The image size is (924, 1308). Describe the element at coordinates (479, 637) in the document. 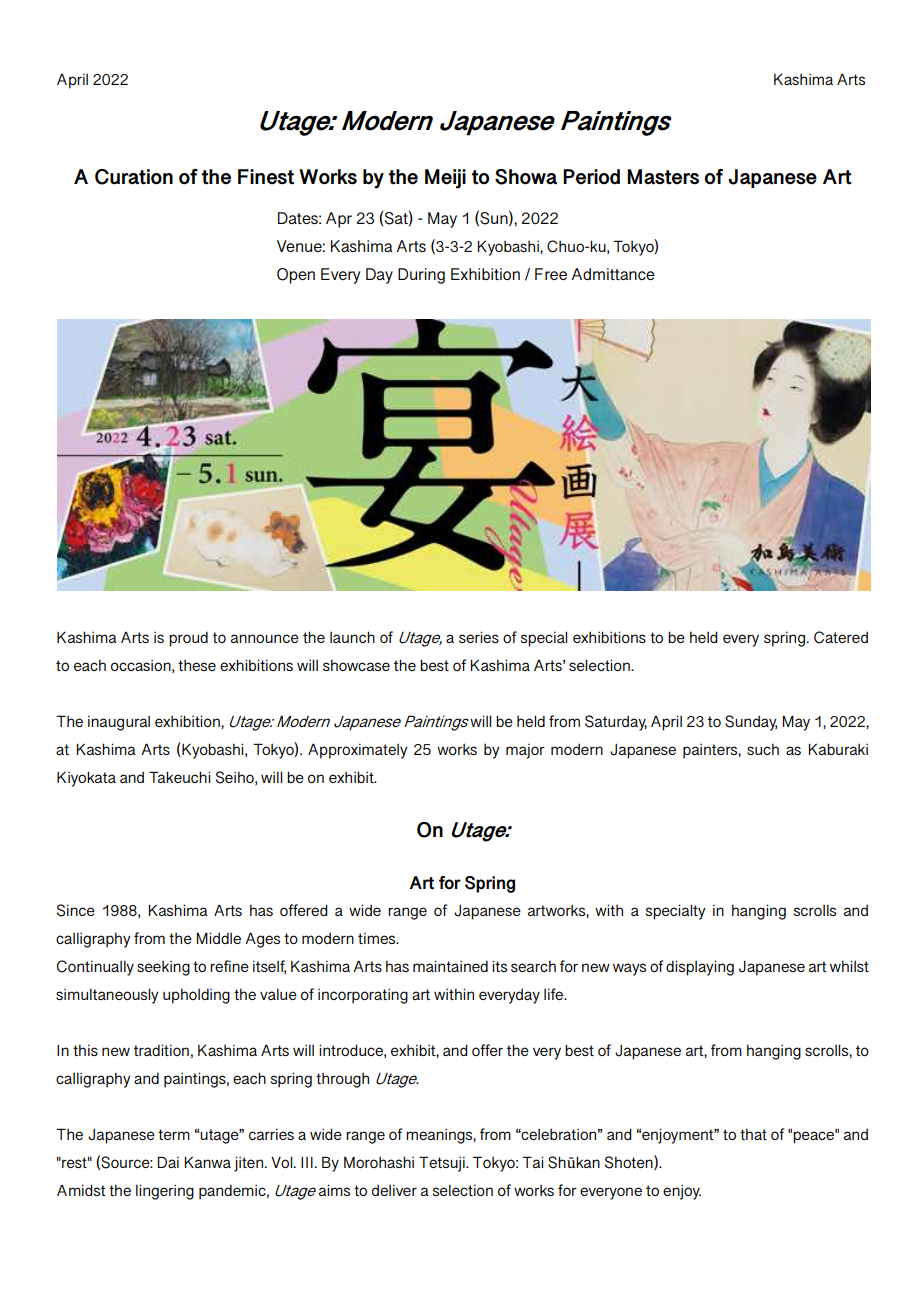

I see `series` at that location.
